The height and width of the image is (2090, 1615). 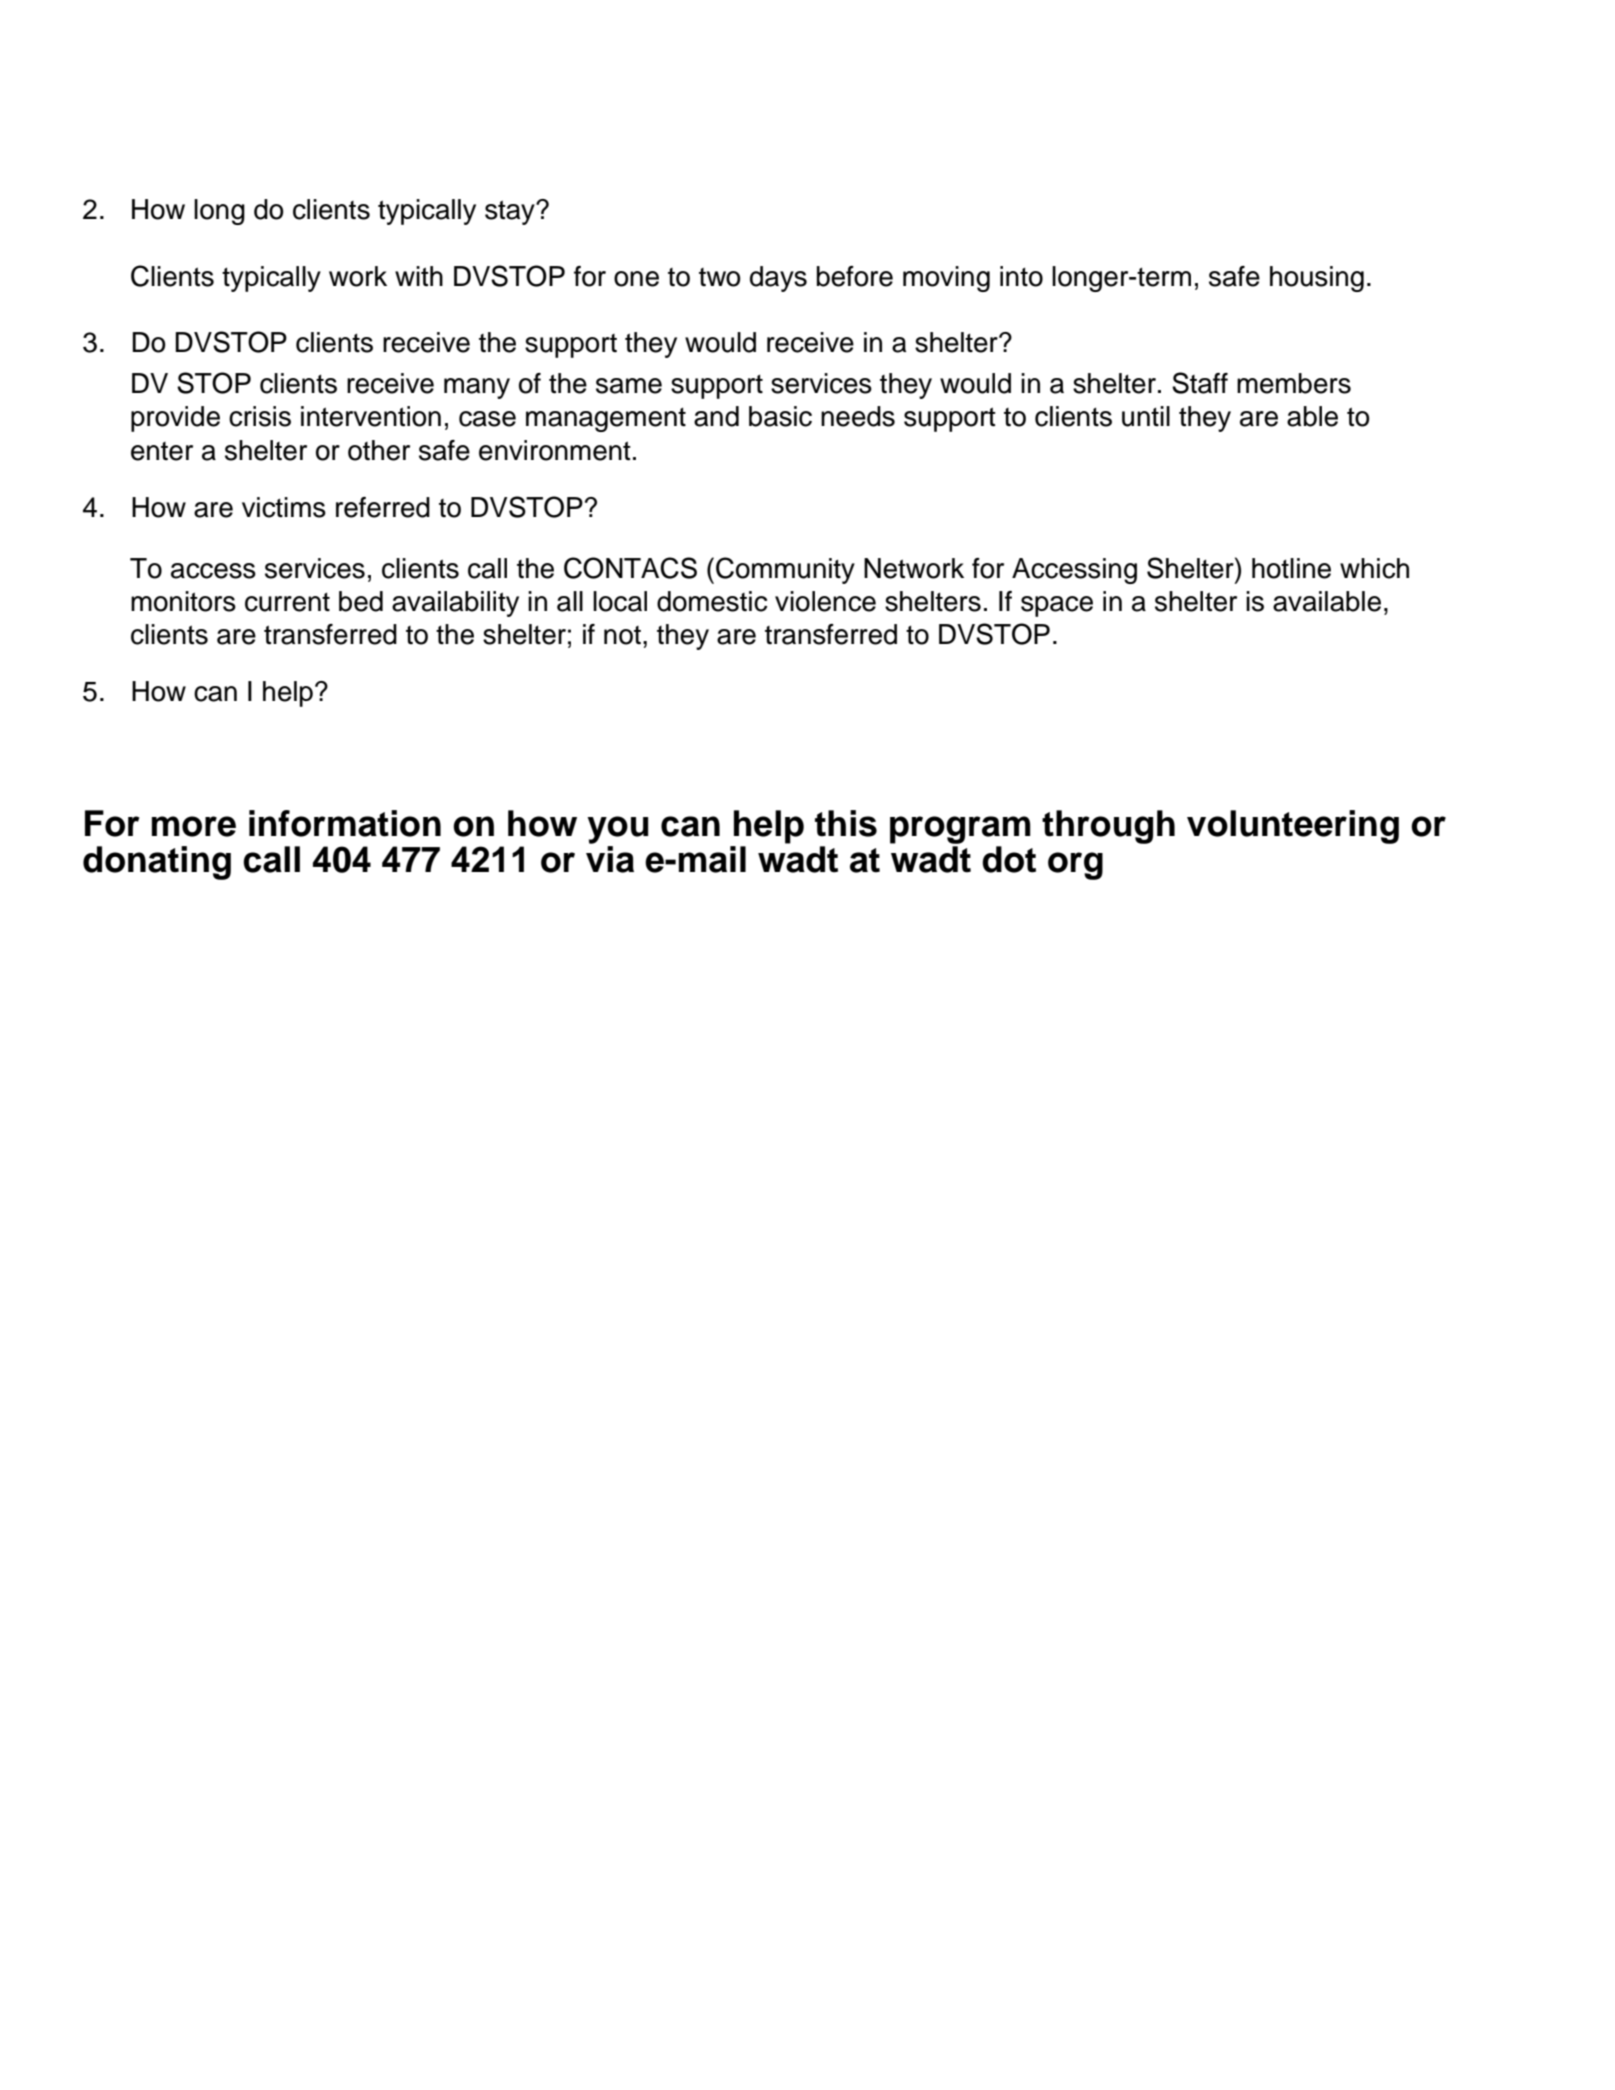 I want to click on housing, so click(x=1317, y=279).
